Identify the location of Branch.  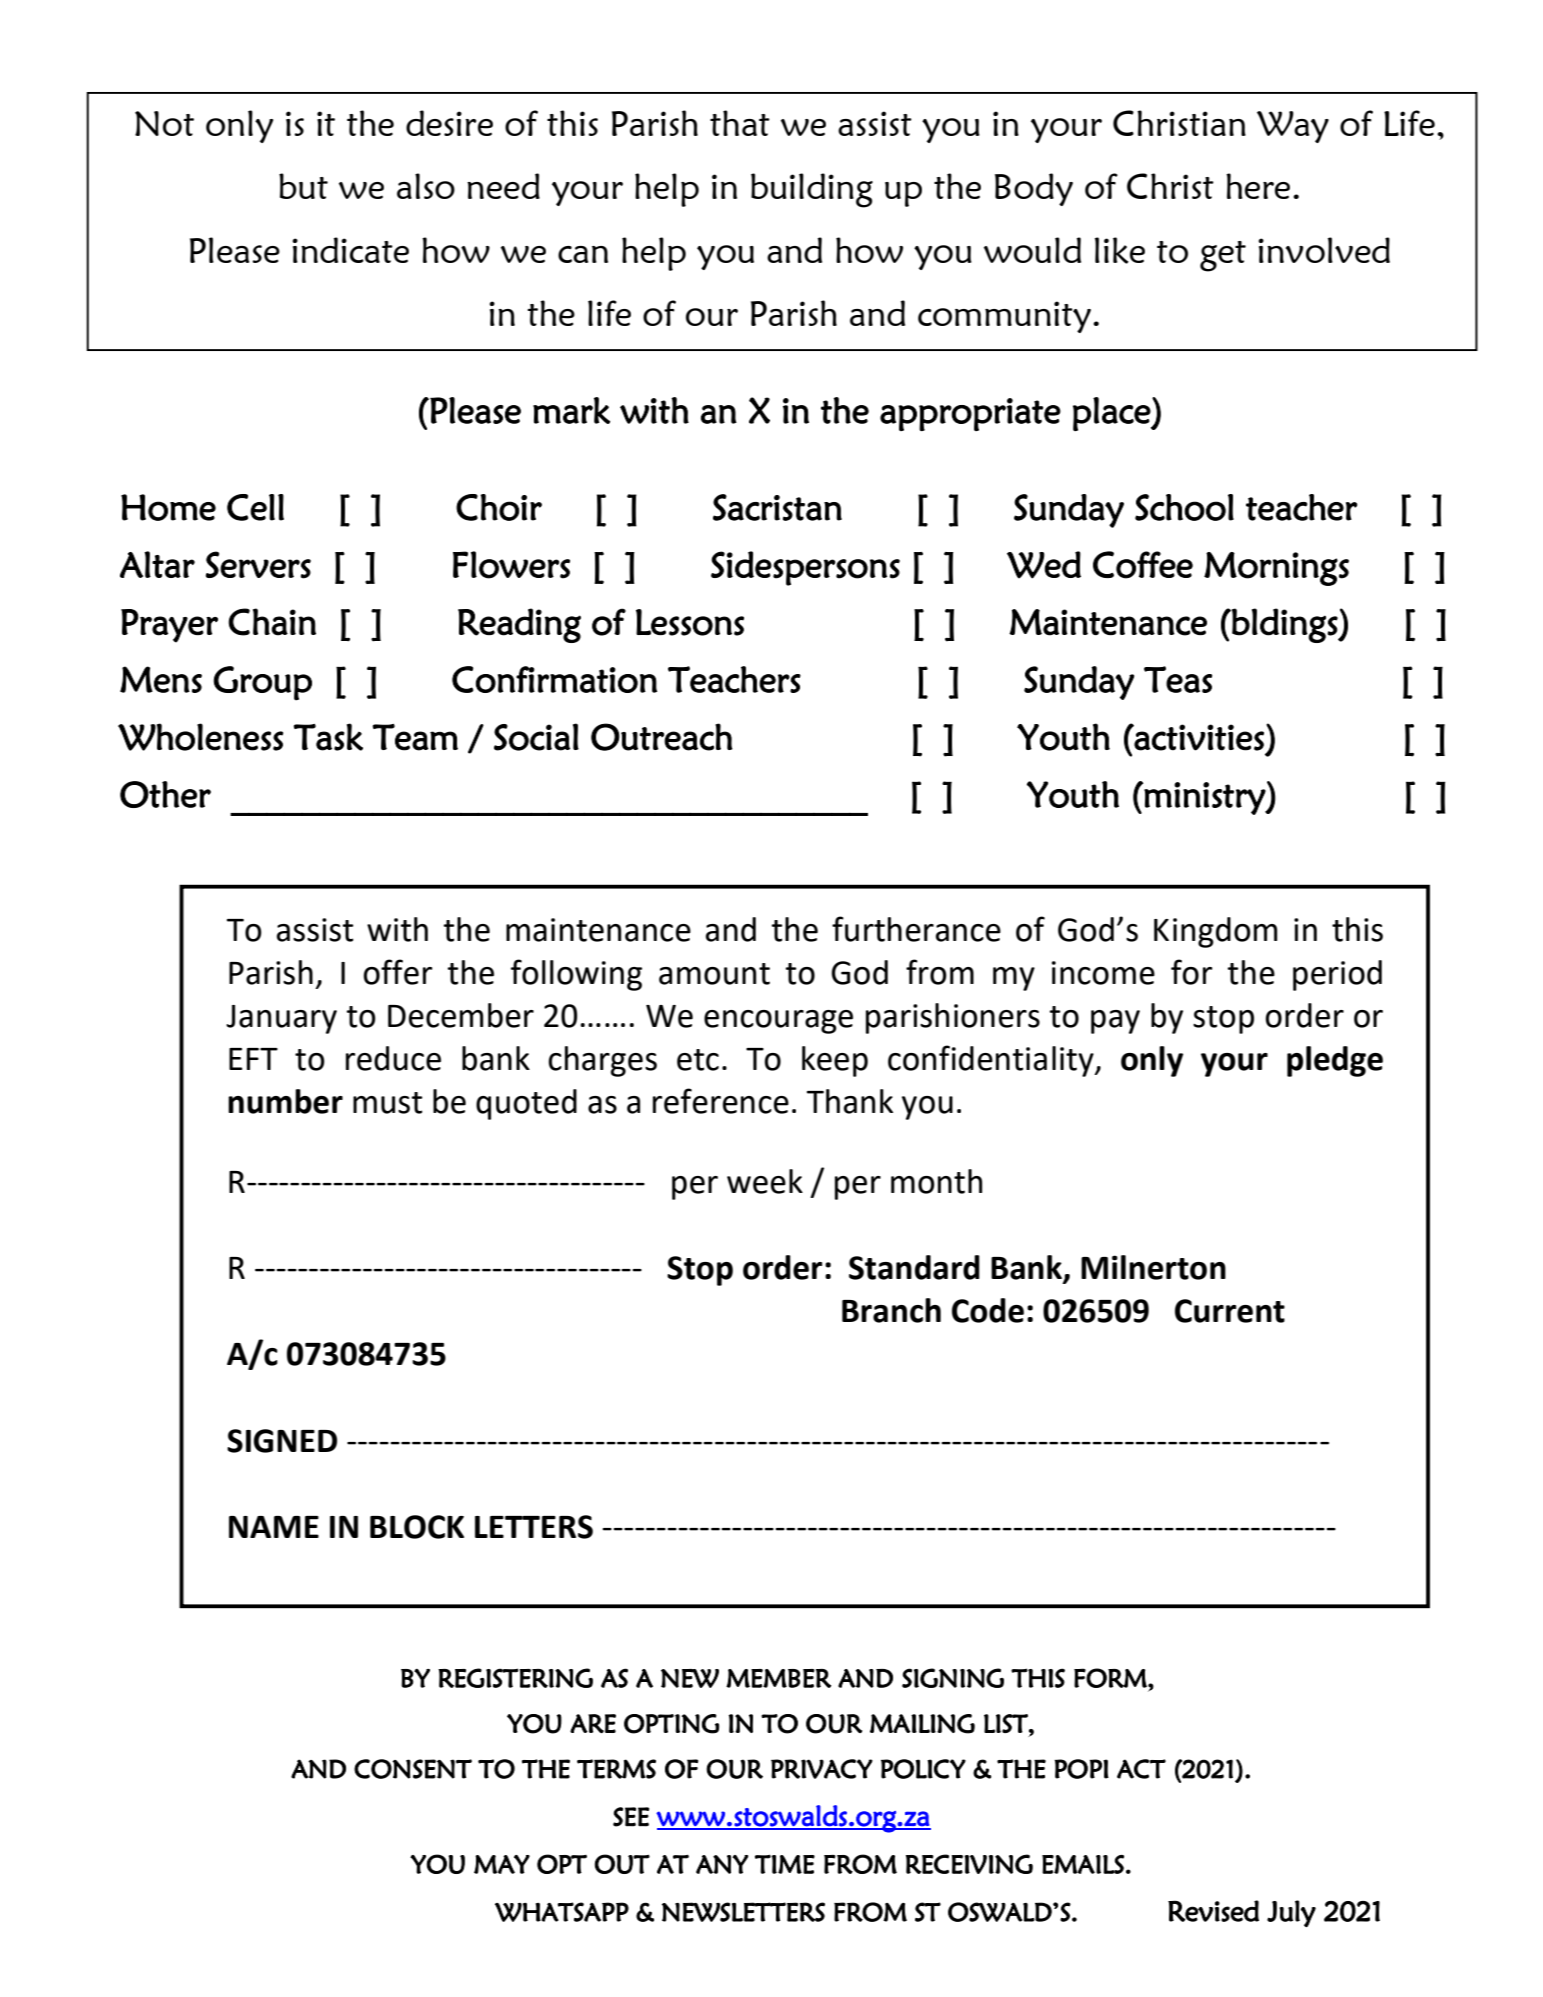
(891, 1310).
